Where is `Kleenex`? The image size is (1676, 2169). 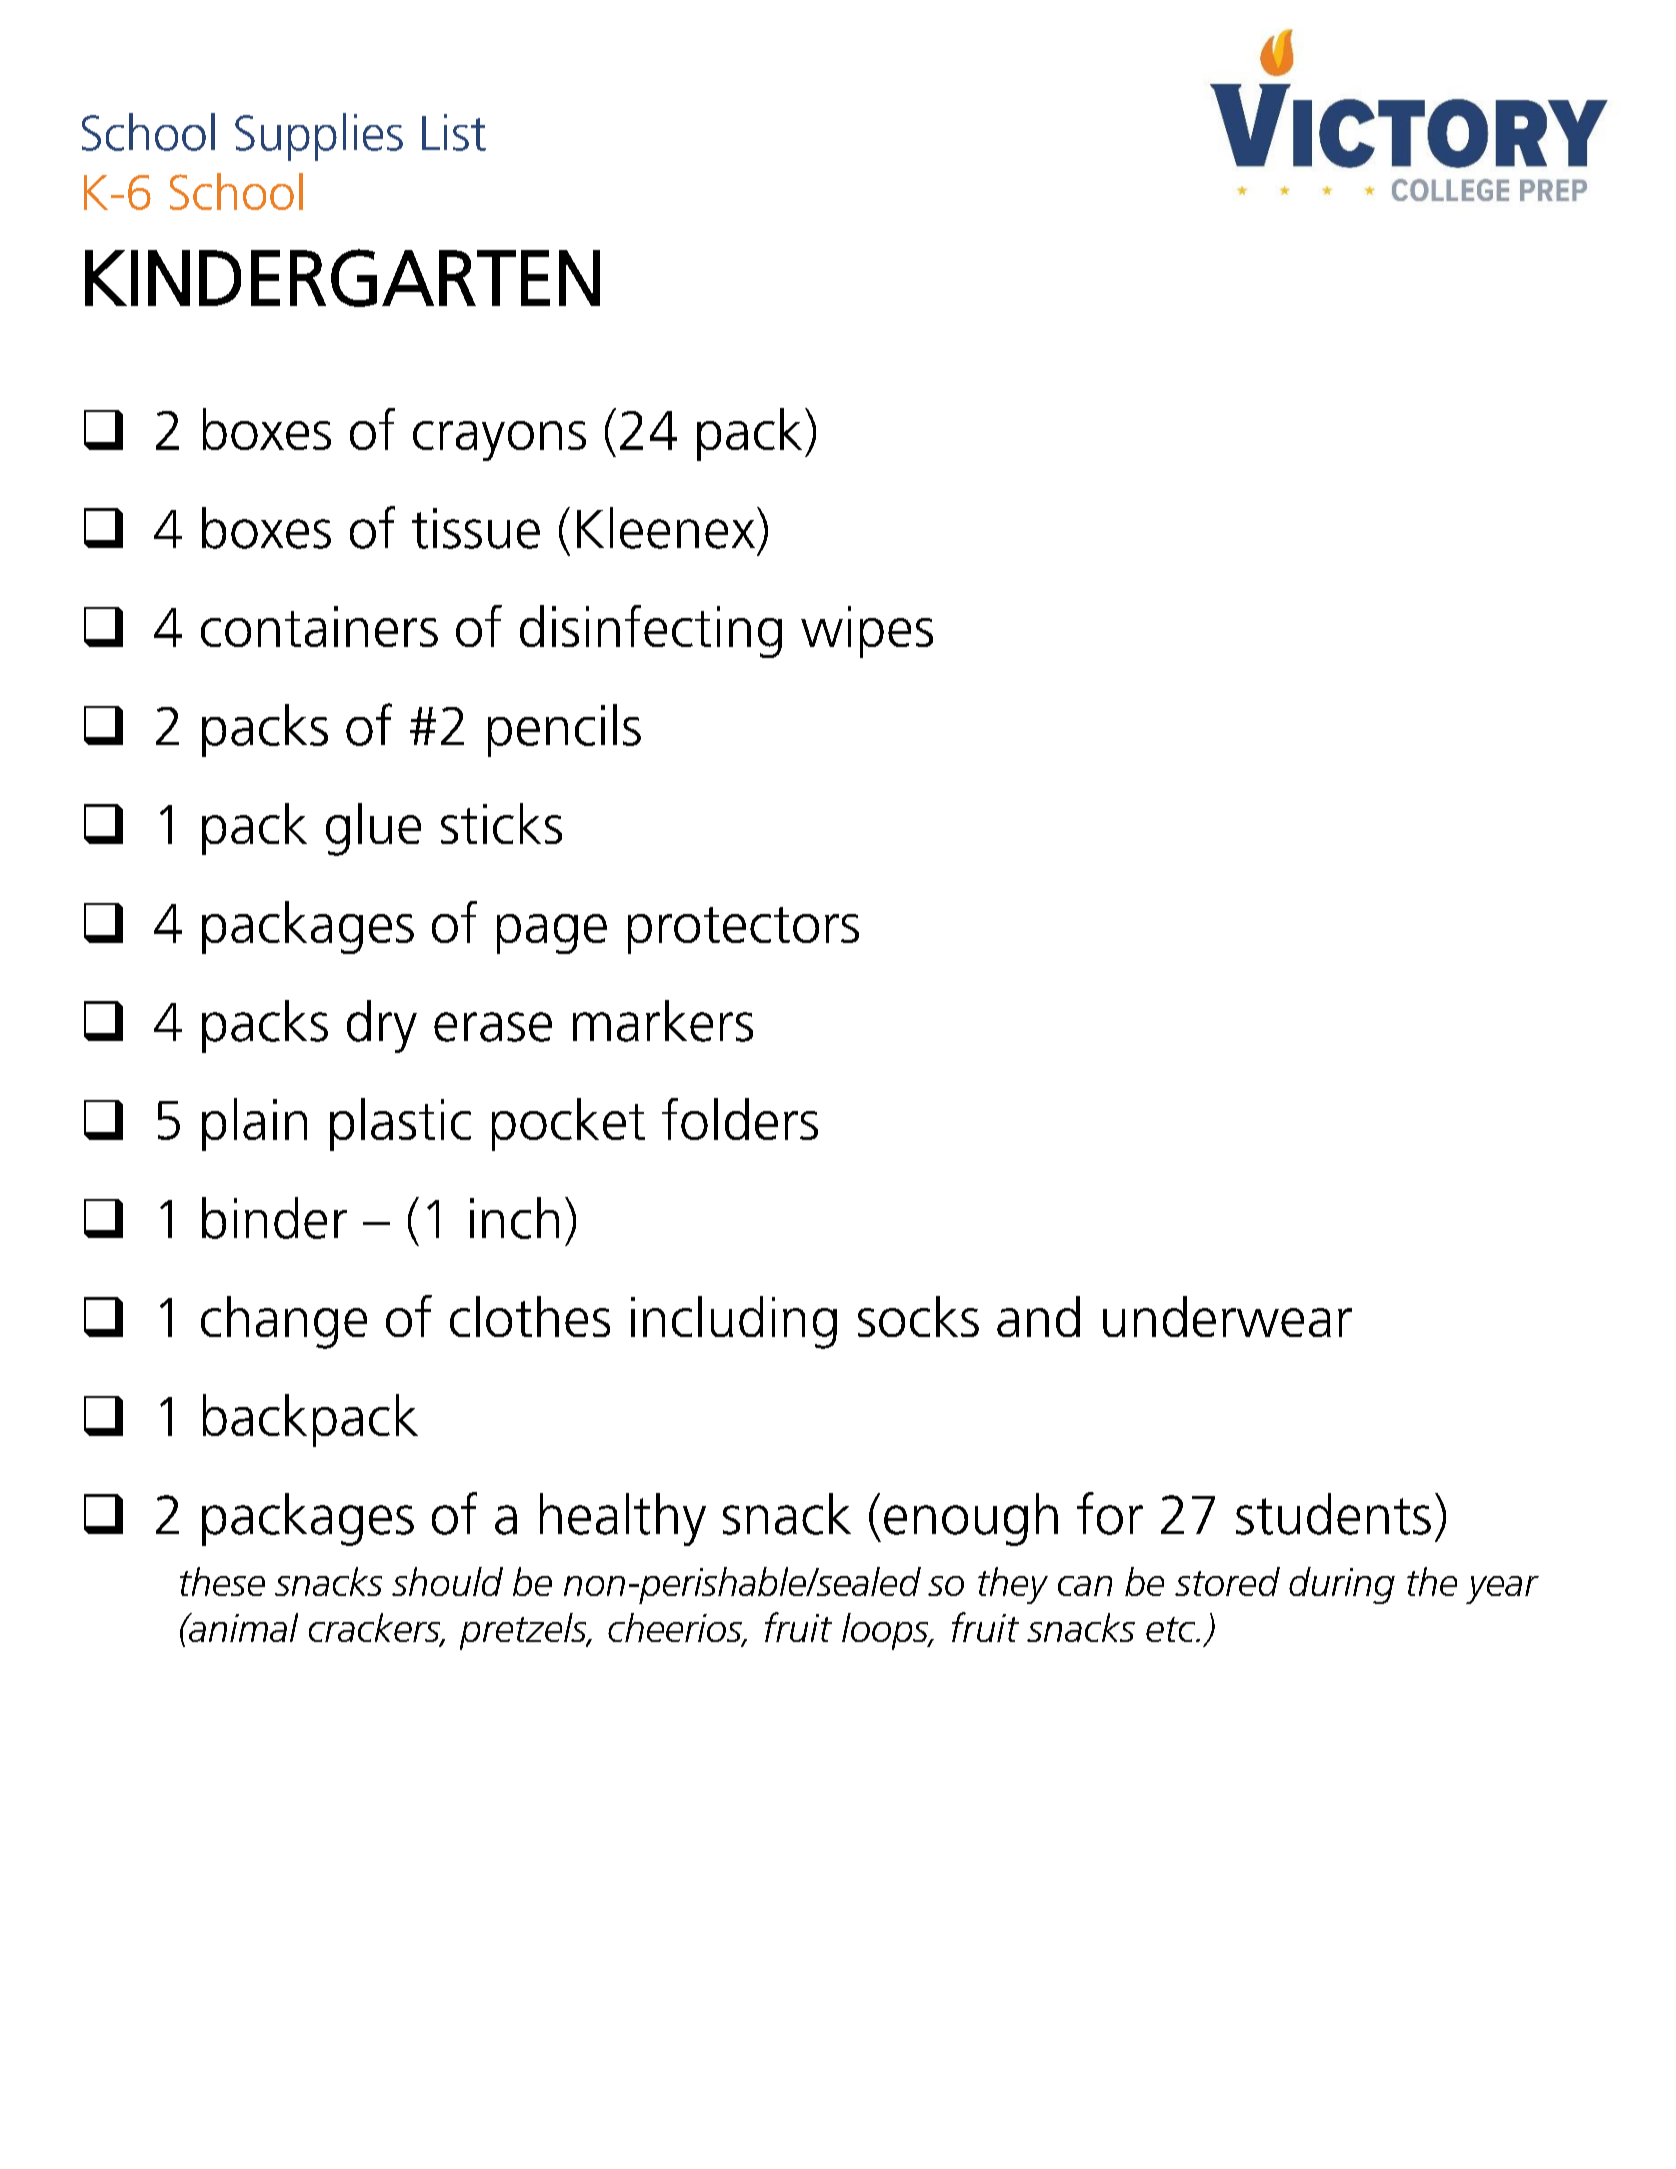 Kleenex is located at coordinates (666, 528).
